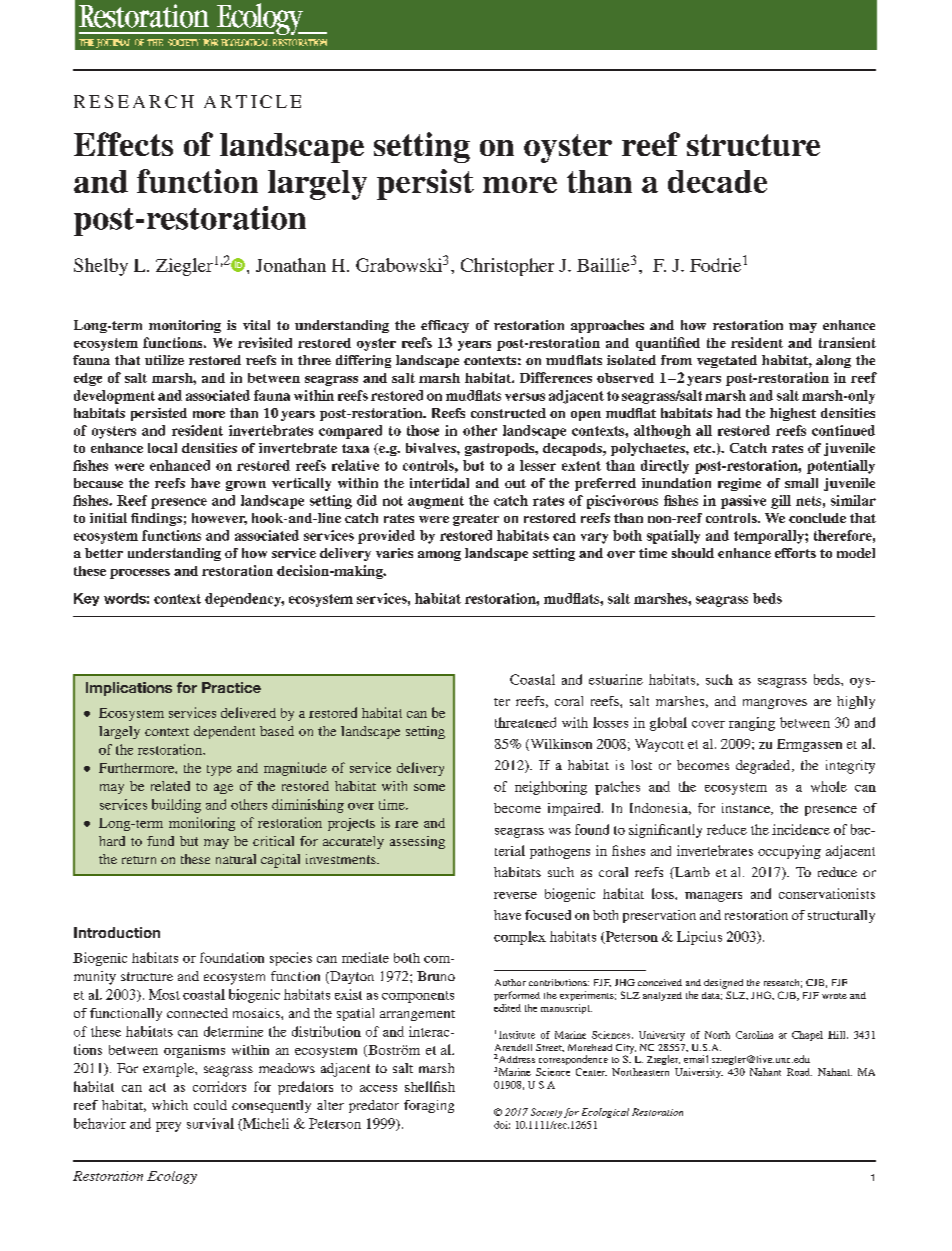  Describe the element at coordinates (429, 1106) in the document. I see `foraging` at that location.
